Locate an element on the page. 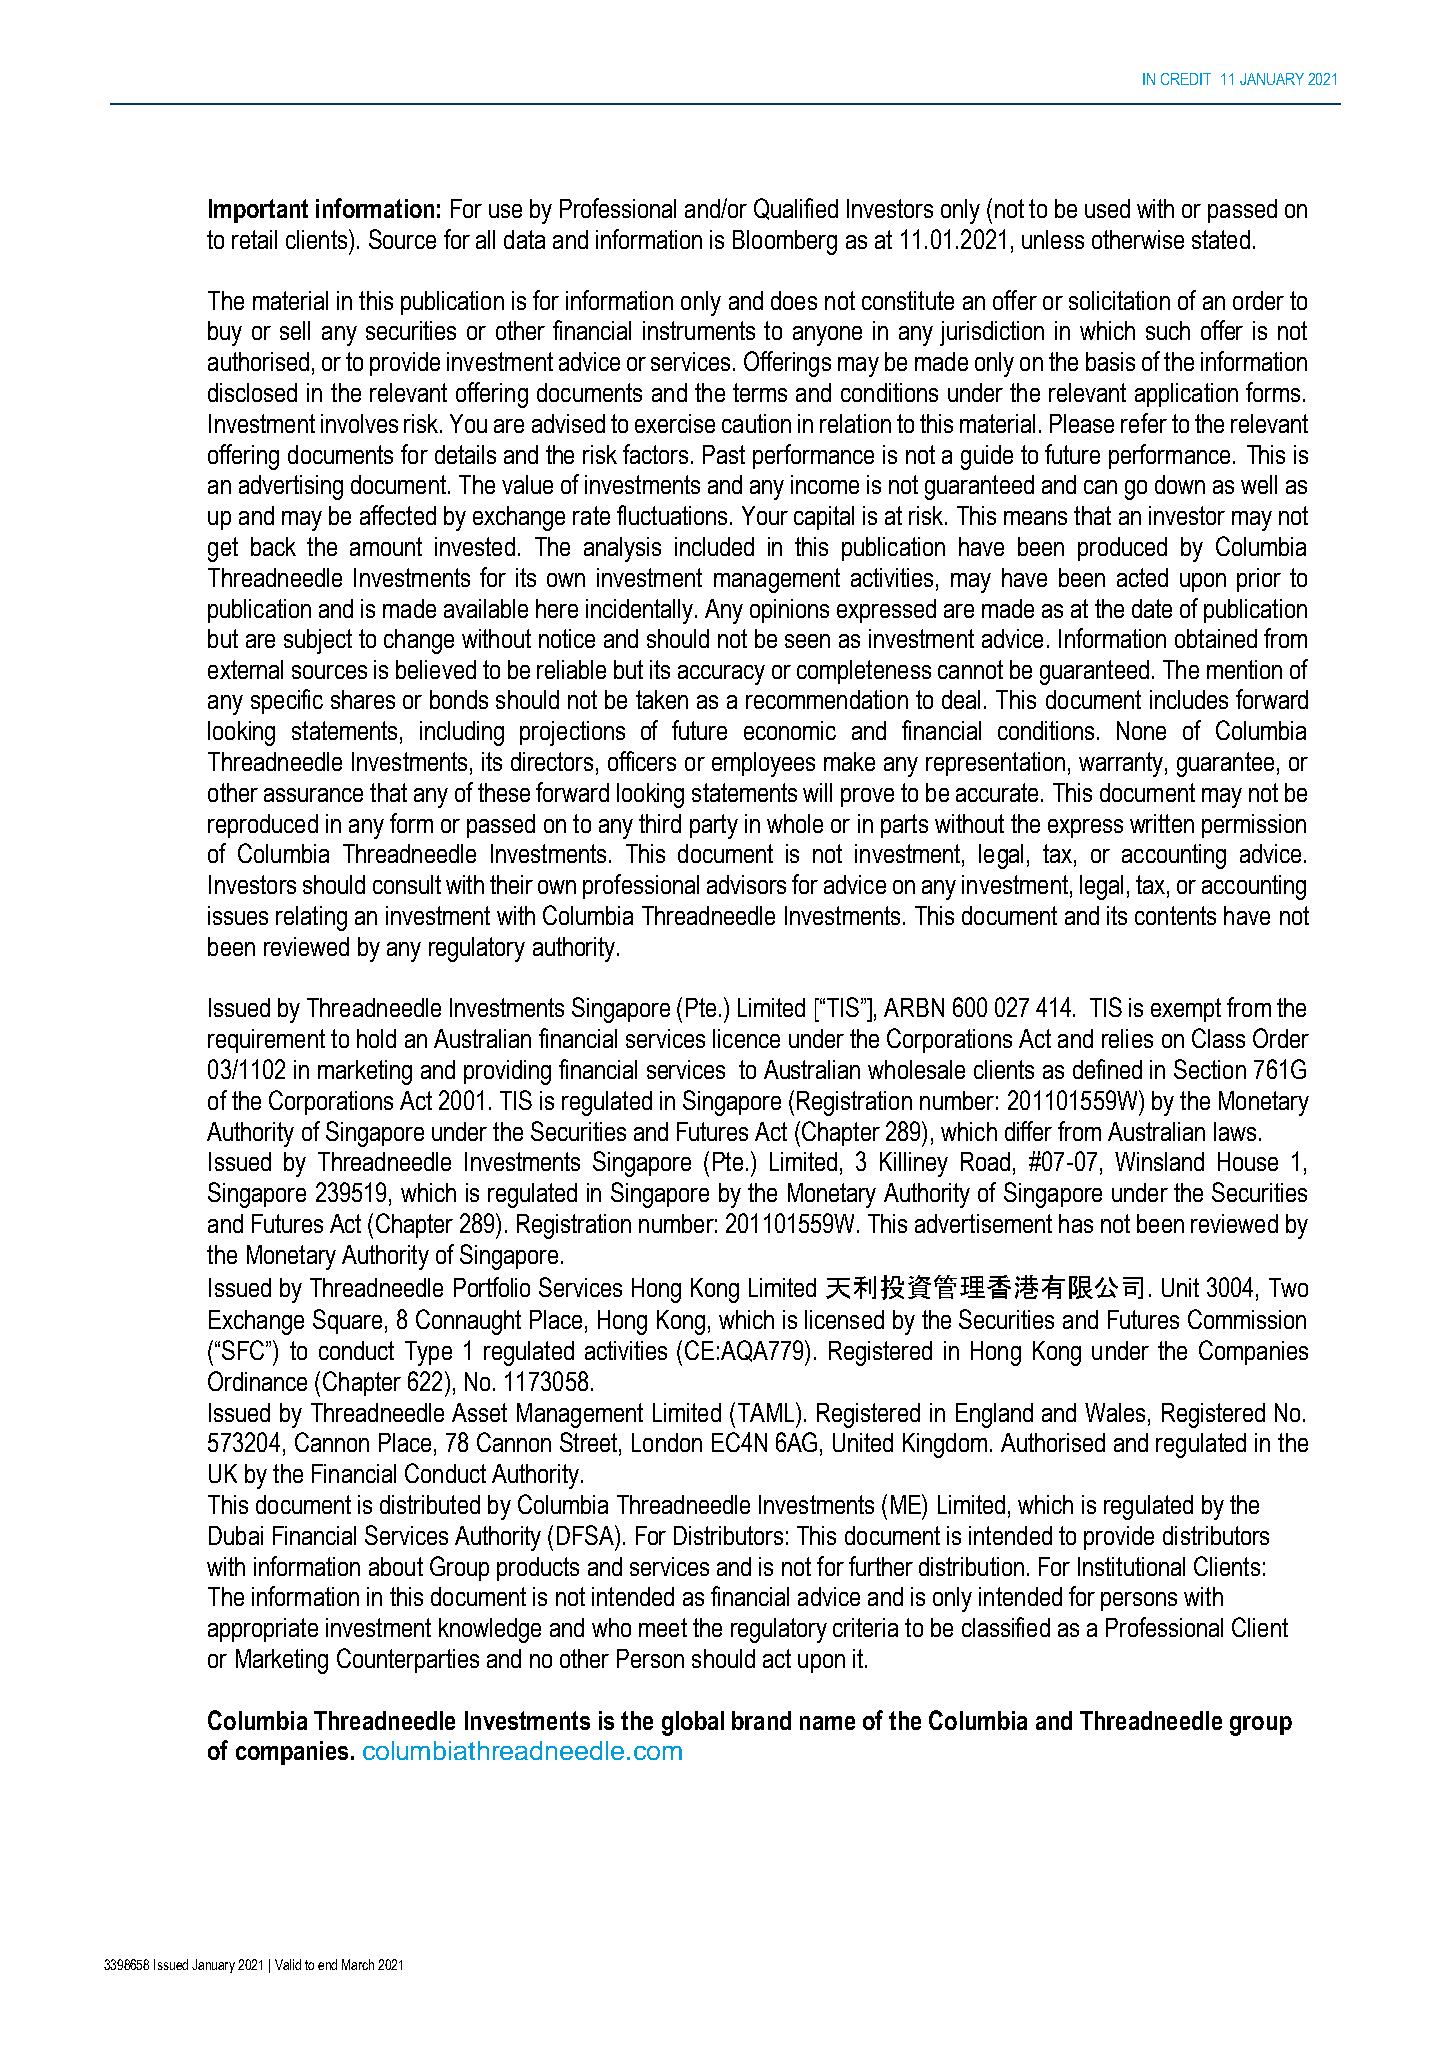  Important is located at coordinates (258, 211).
